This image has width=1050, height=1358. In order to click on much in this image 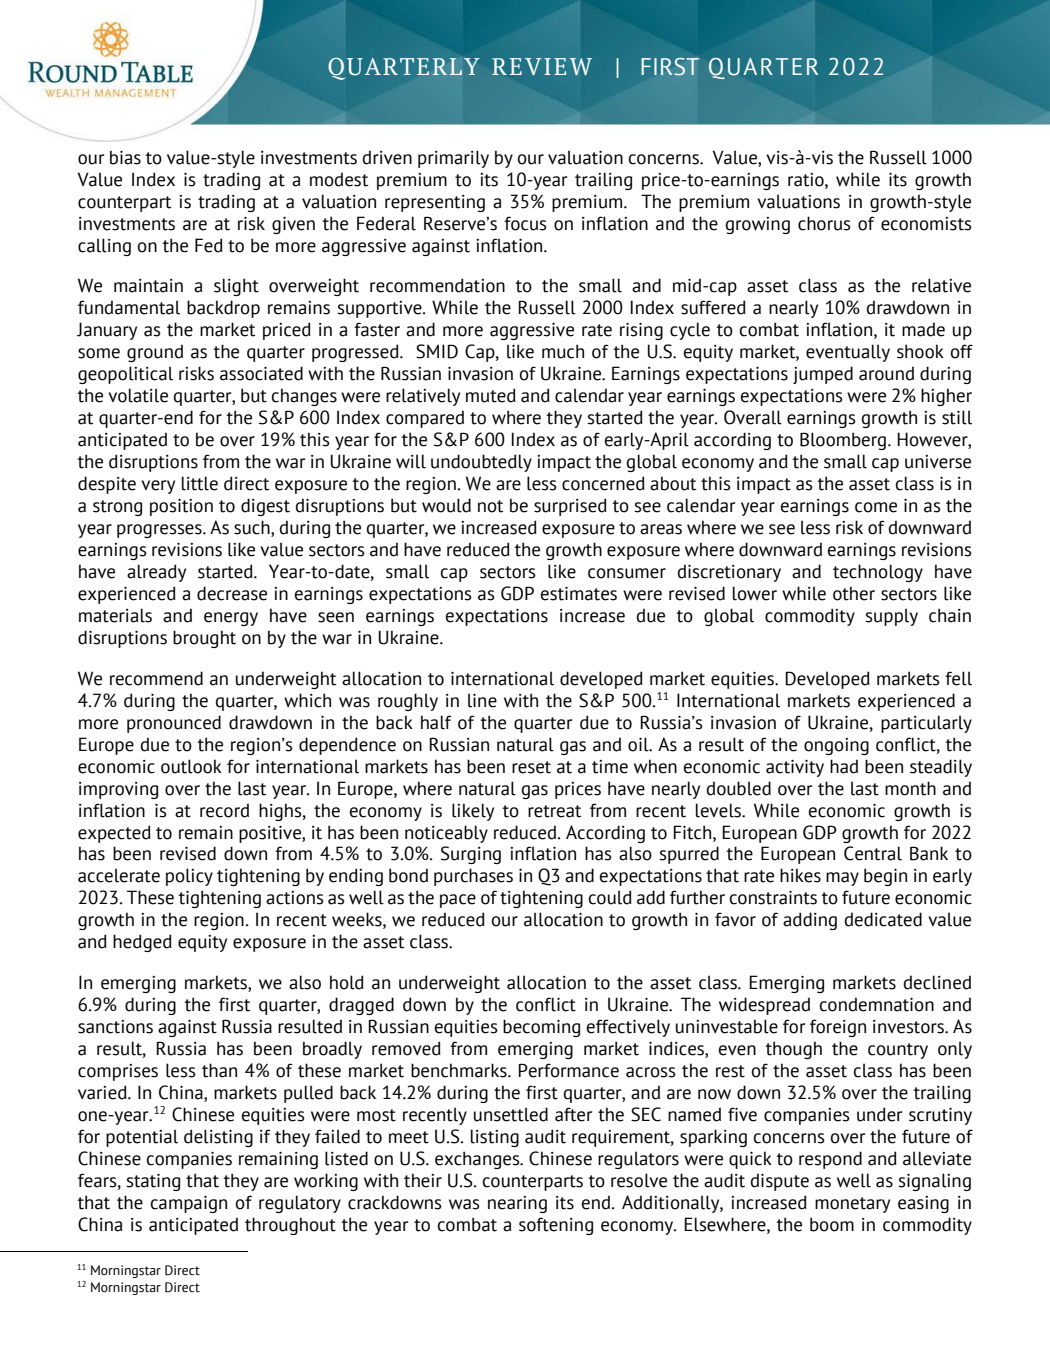, I will do `click(563, 351)`.
